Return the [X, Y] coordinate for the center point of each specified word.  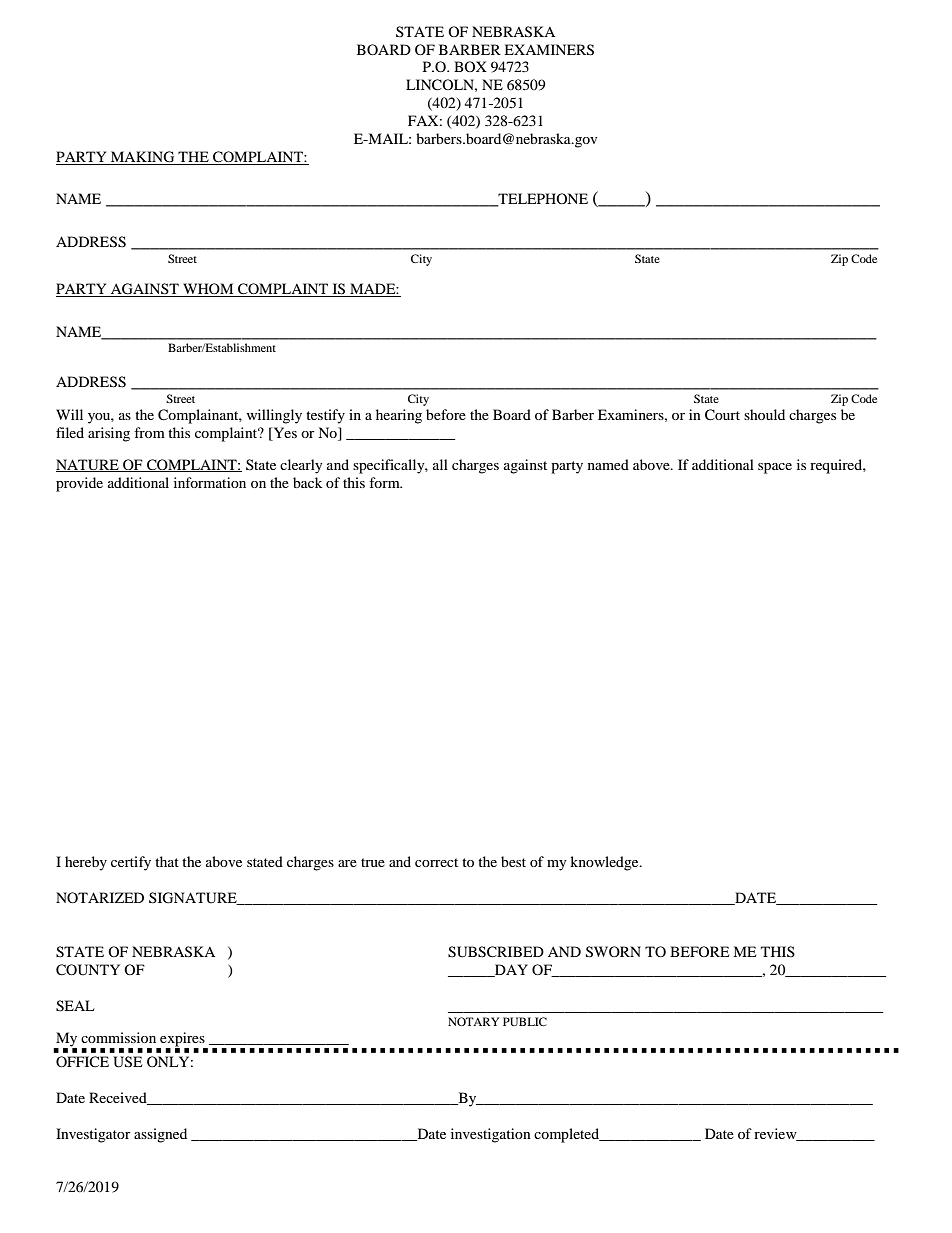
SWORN [613, 952]
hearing [399, 416]
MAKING [143, 158]
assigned [160, 1135]
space [775, 468]
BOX [470, 66]
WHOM [208, 290]
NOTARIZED [100, 897]
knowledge [605, 863]
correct [436, 862]
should [764, 414]
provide [79, 484]
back [307, 482]
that [167, 861]
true [373, 862]
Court [722, 415]
